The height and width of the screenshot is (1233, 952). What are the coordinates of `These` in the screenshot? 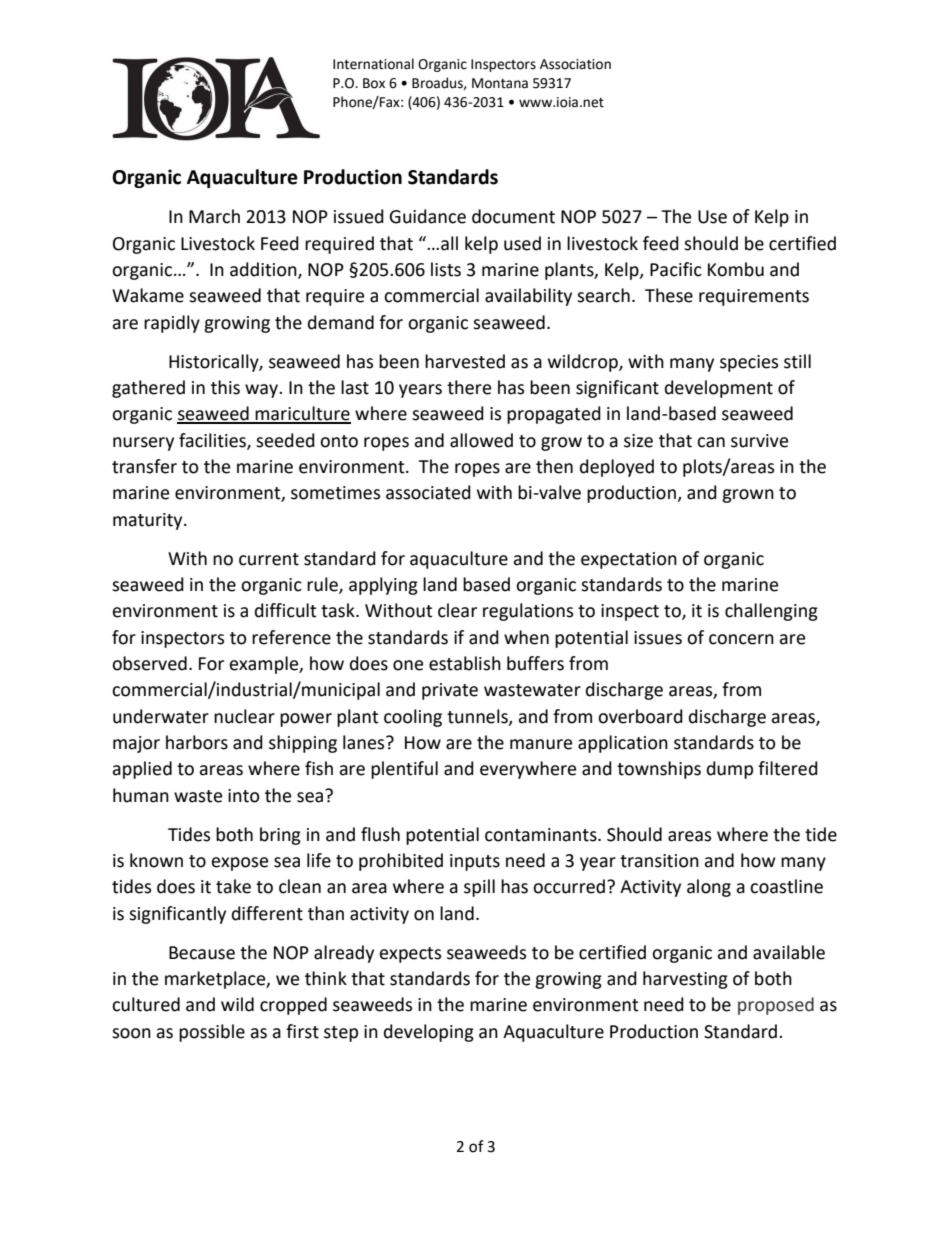 It's located at (669, 295).
